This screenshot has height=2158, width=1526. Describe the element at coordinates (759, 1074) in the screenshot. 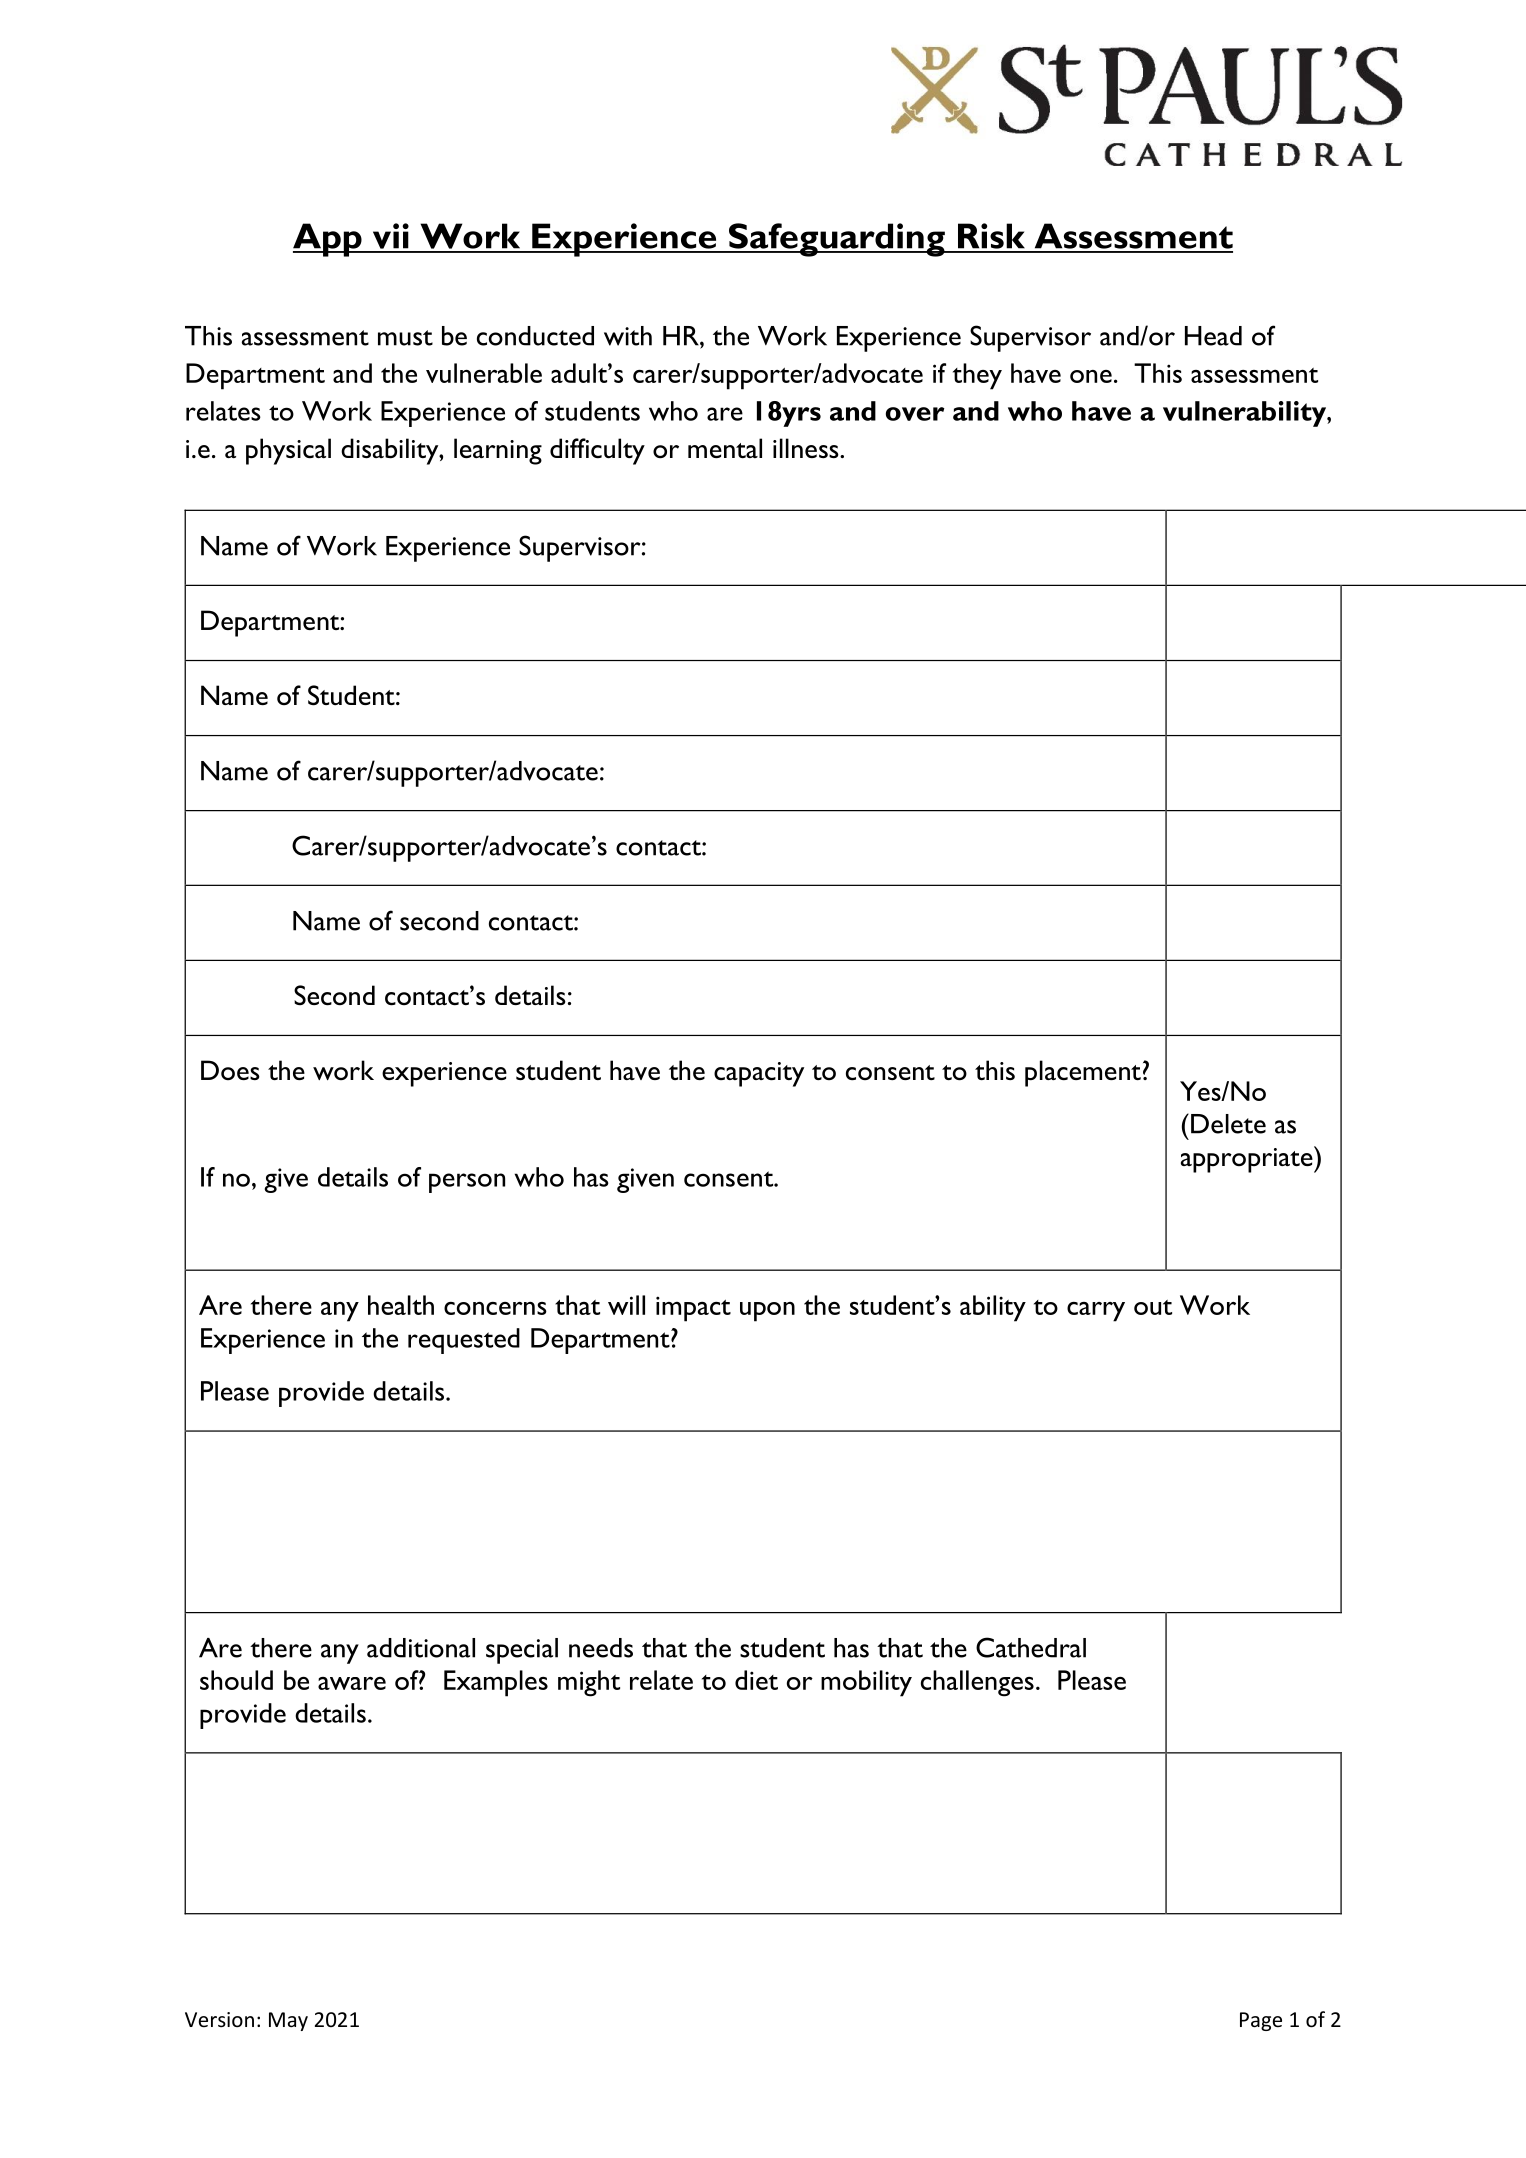

I see `capacity` at that location.
